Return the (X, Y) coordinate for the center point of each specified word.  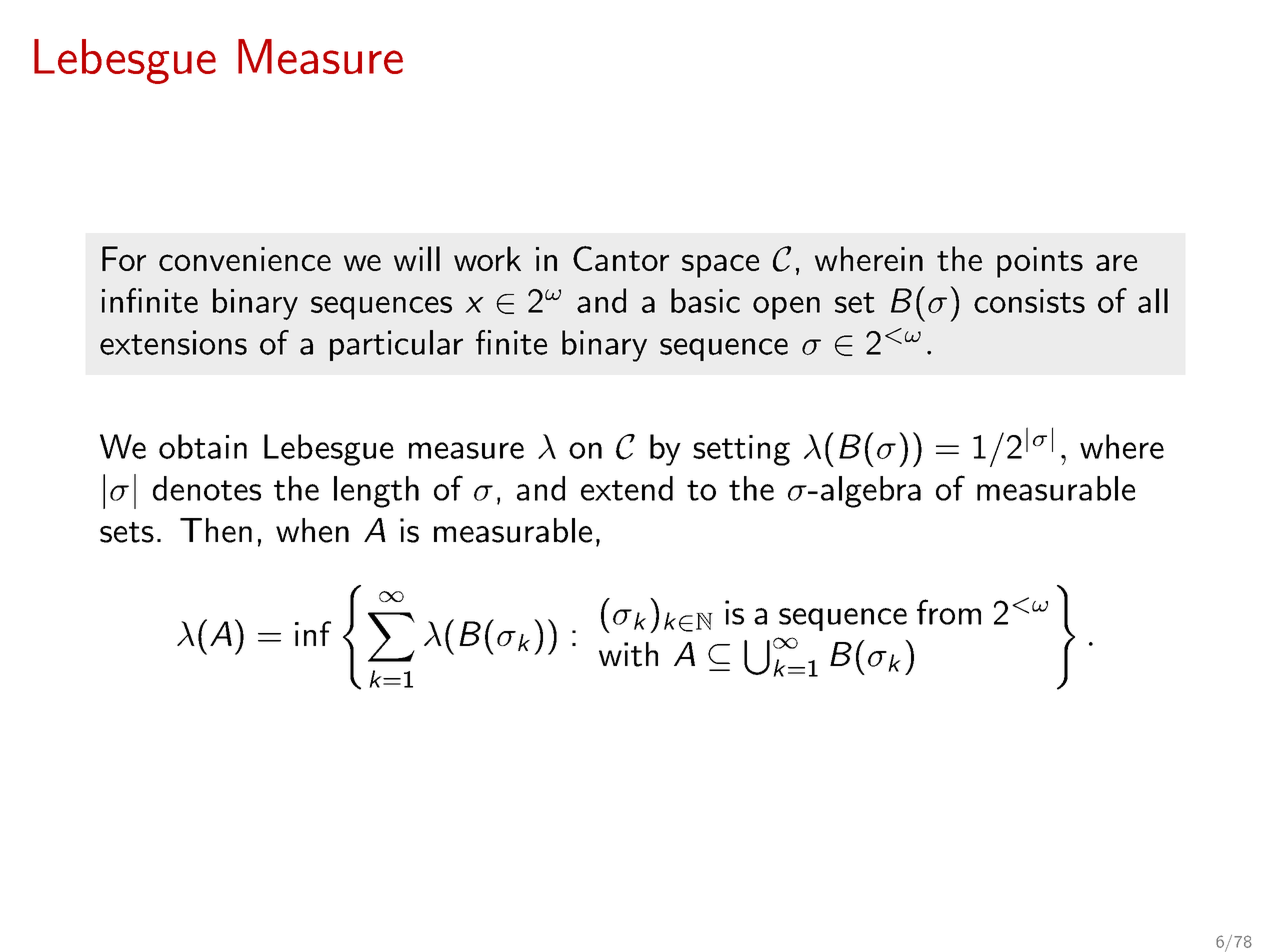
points (1040, 262)
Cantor (621, 258)
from (949, 612)
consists (1029, 301)
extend (627, 488)
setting (741, 450)
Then (216, 530)
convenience (245, 259)
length (376, 492)
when (312, 530)
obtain (203, 446)
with (628, 654)
